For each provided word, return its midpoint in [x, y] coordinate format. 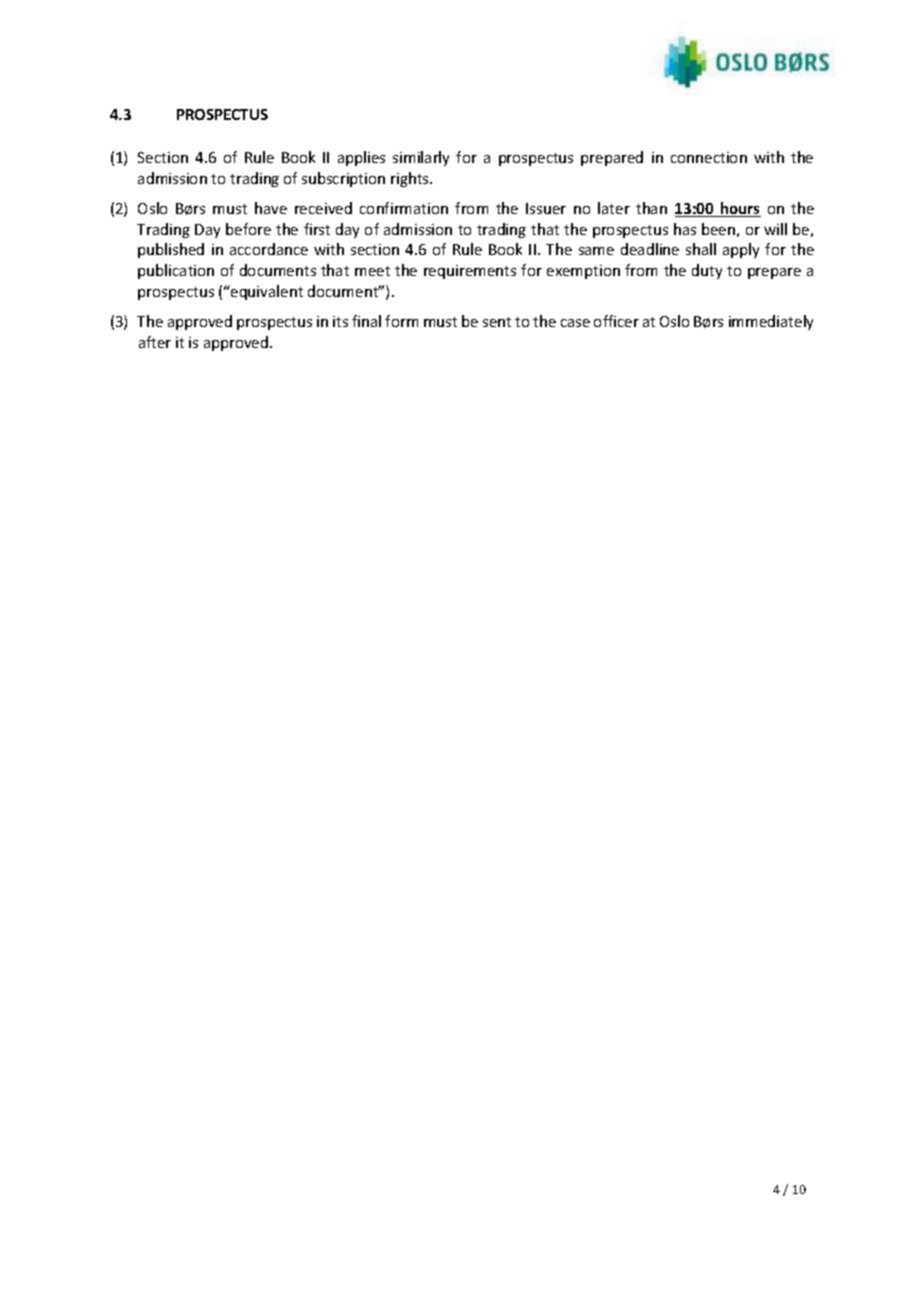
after [155, 342]
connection [709, 157]
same [596, 251]
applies [361, 158]
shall [701, 249]
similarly [421, 158]
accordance [269, 249]
